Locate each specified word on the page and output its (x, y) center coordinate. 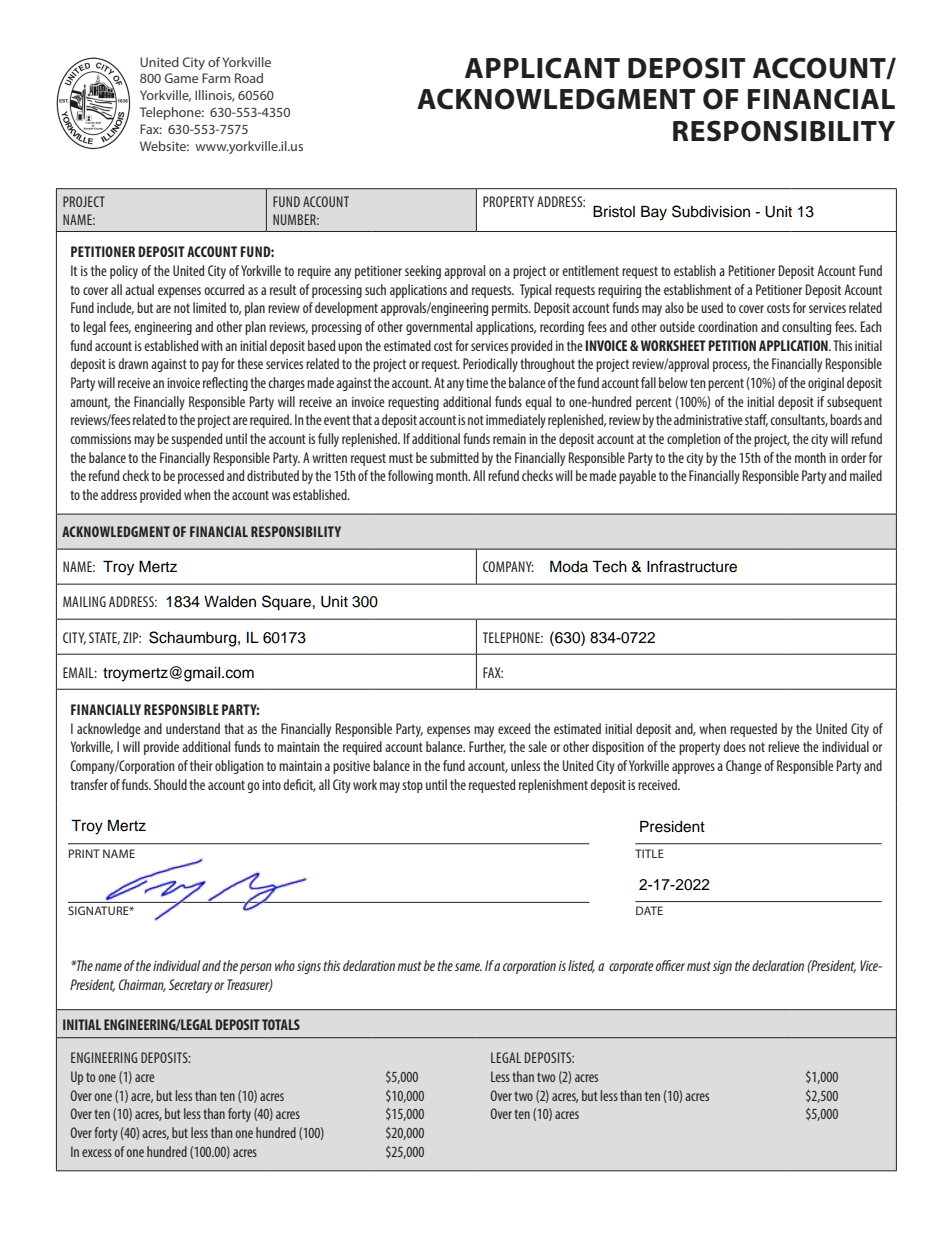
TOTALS (281, 1024)
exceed (514, 728)
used (712, 307)
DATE (649, 910)
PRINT (84, 853)
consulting (806, 328)
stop (412, 786)
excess (97, 1153)
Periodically (490, 365)
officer (670, 965)
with (212, 345)
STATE (104, 638)
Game (181, 78)
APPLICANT (542, 68)
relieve (784, 746)
